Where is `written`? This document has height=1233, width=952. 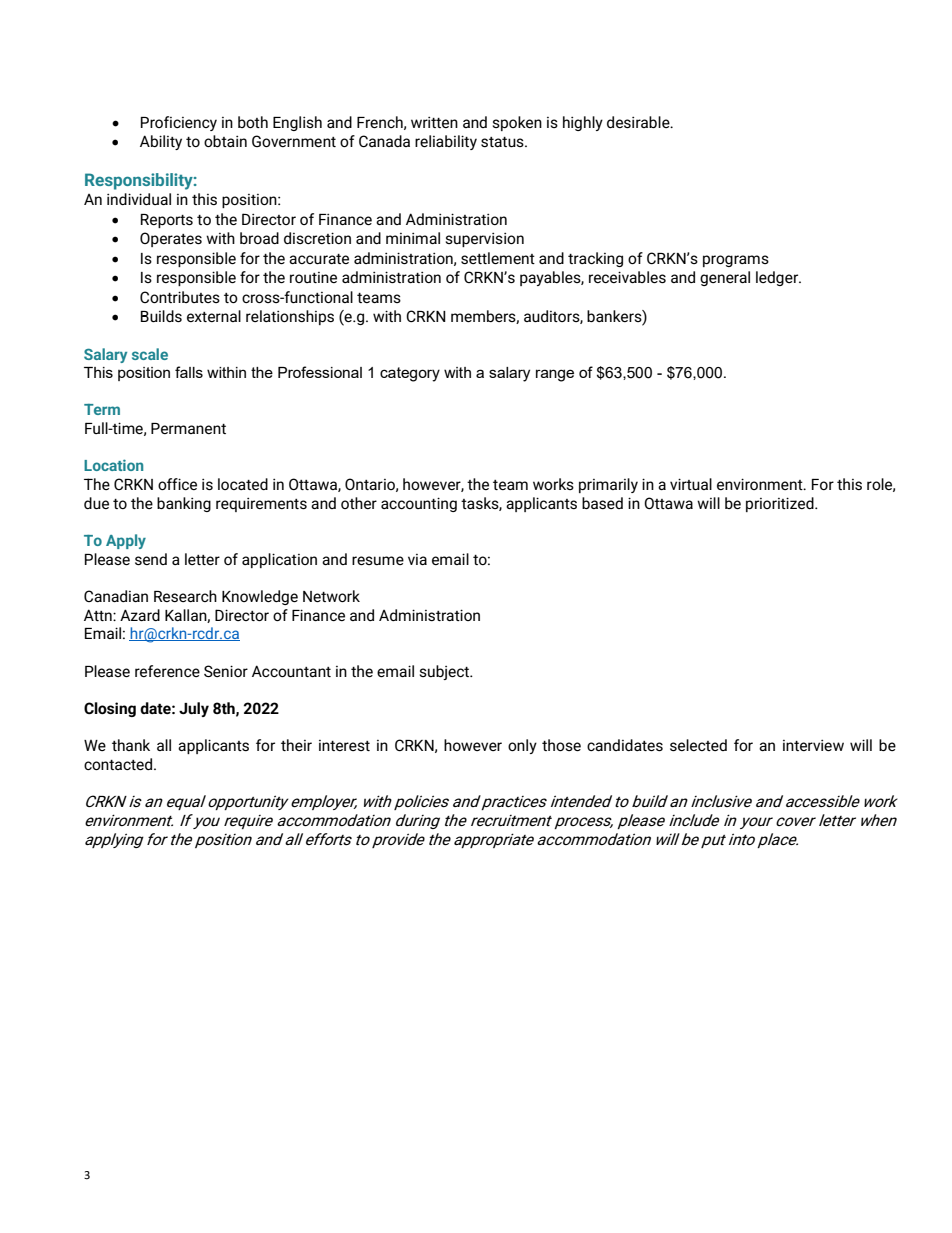 written is located at coordinates (434, 122).
